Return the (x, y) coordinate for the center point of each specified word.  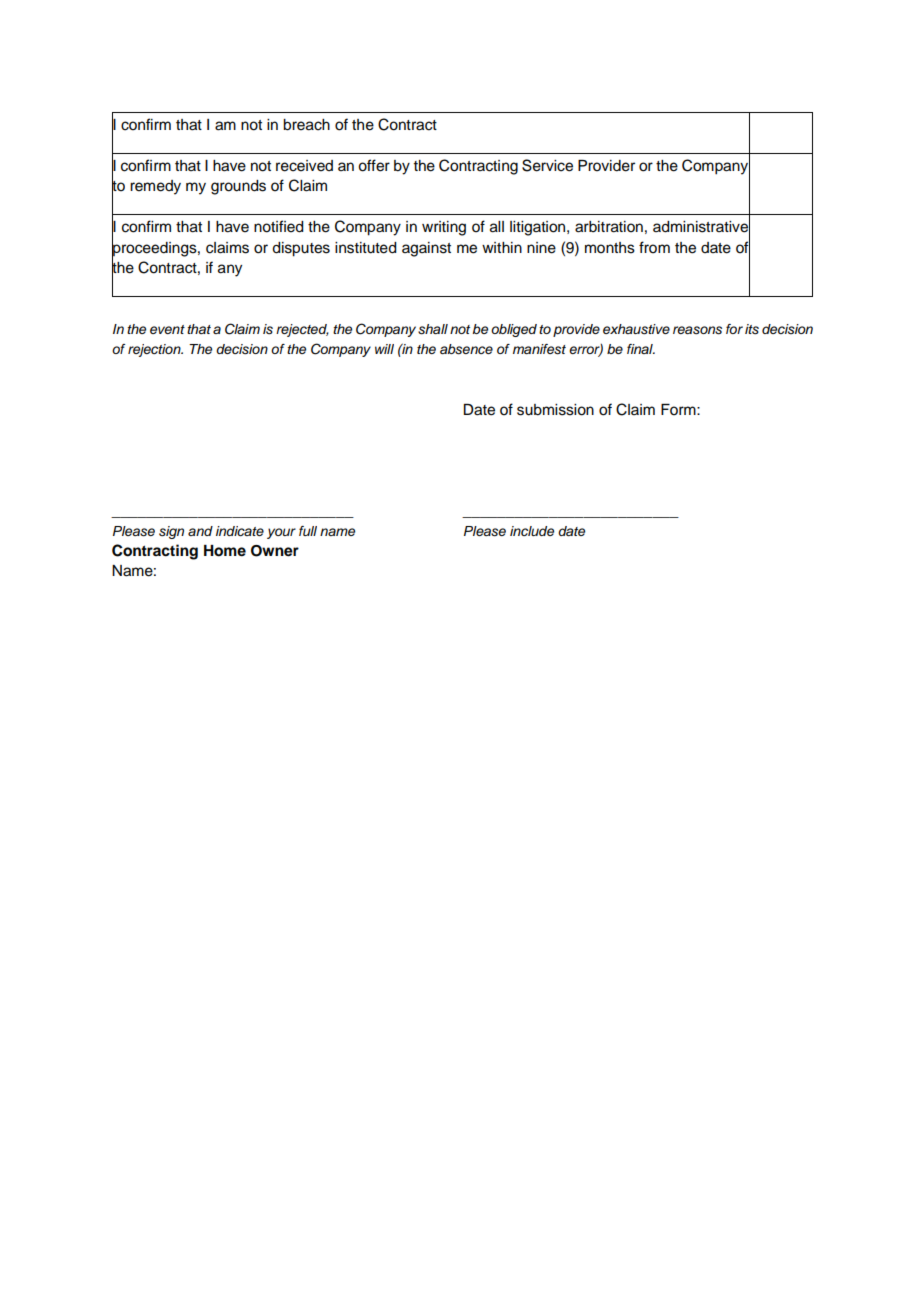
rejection (155, 350)
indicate (240, 531)
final (641, 349)
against (426, 249)
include (532, 531)
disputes (301, 249)
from (654, 247)
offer (374, 165)
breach (306, 125)
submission (555, 410)
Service (547, 165)
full (308, 531)
